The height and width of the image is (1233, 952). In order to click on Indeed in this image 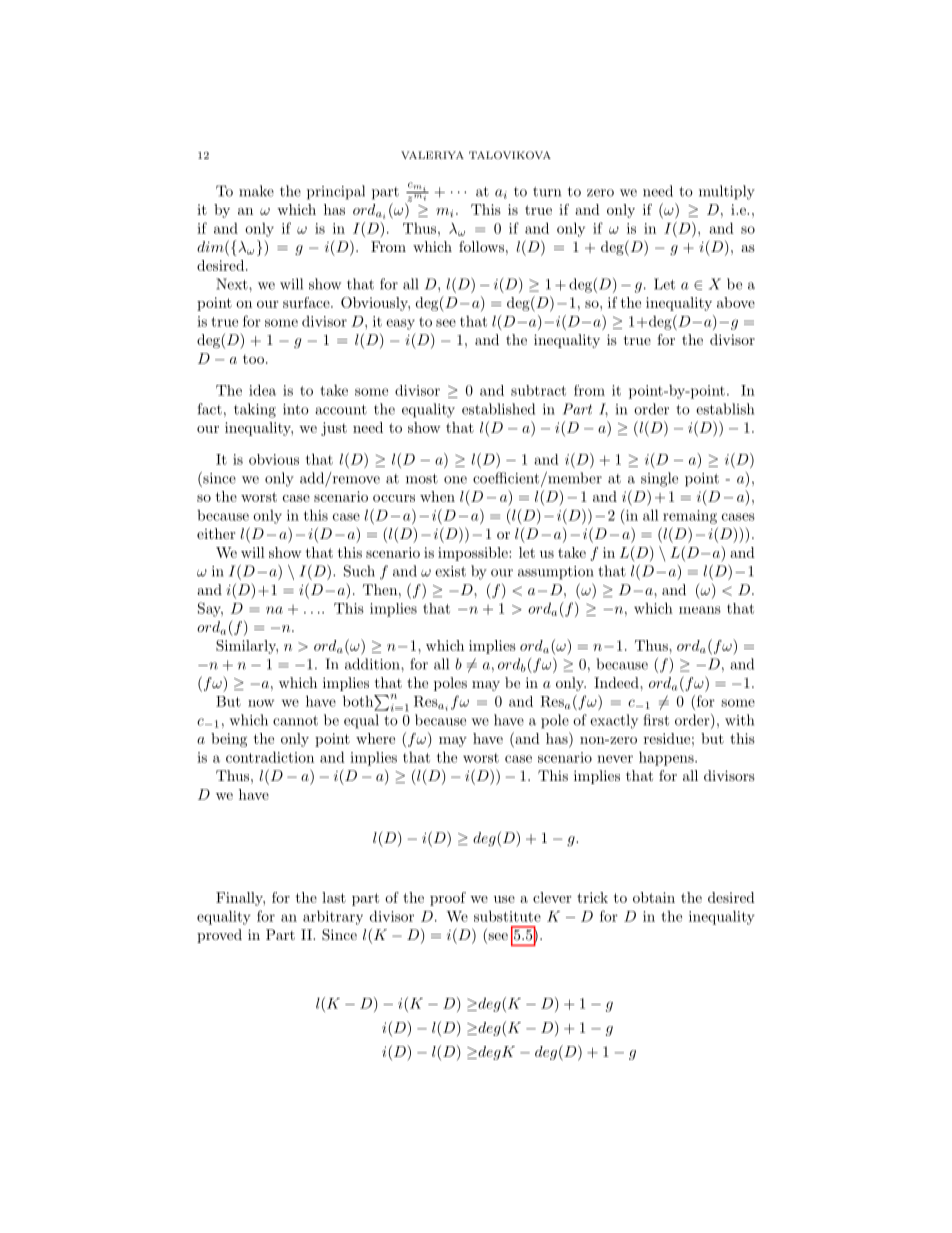, I will do `click(617, 682)`.
